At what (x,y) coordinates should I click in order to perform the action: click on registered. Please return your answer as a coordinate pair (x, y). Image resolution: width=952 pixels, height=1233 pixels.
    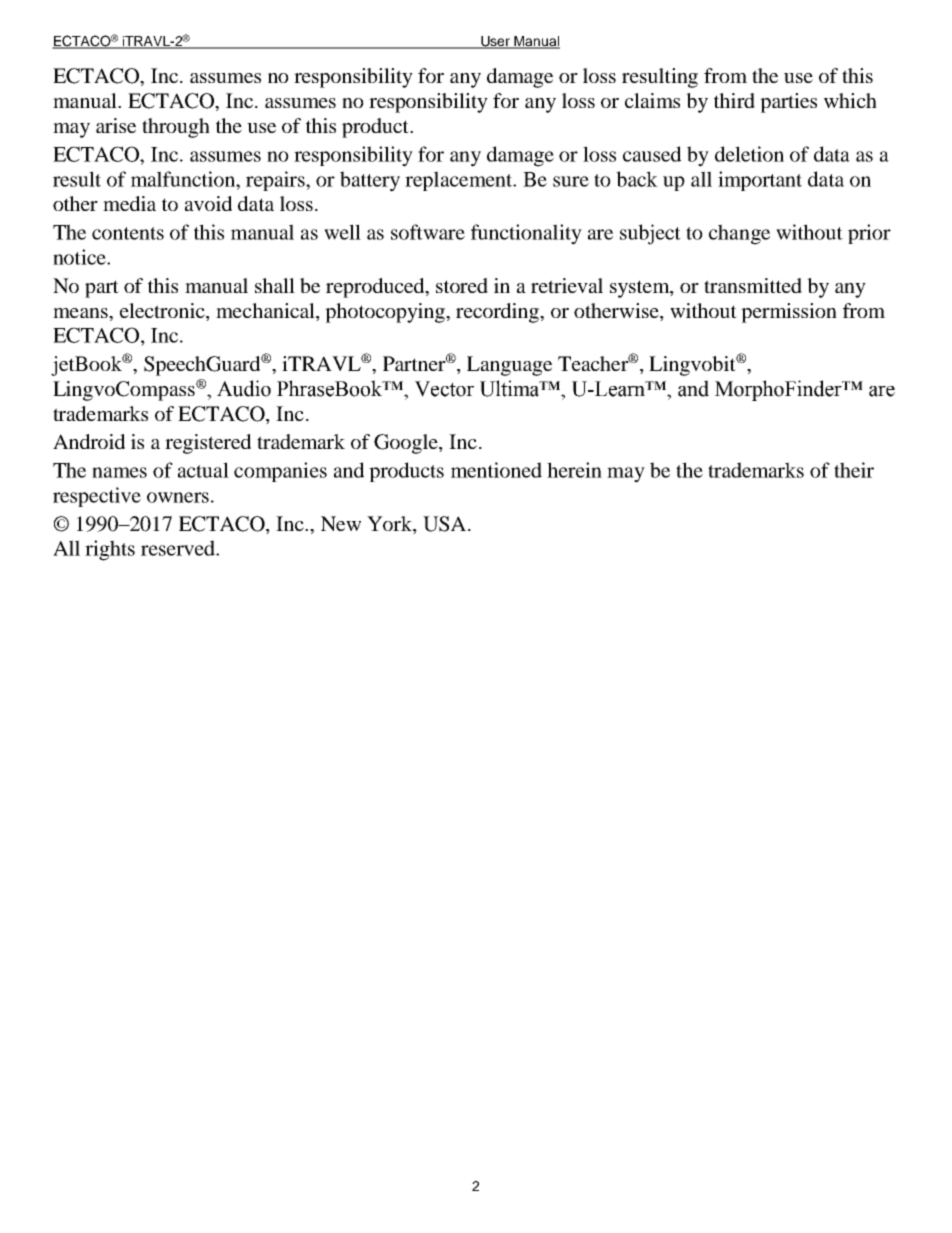
    Looking at the image, I should click on (208, 444).
